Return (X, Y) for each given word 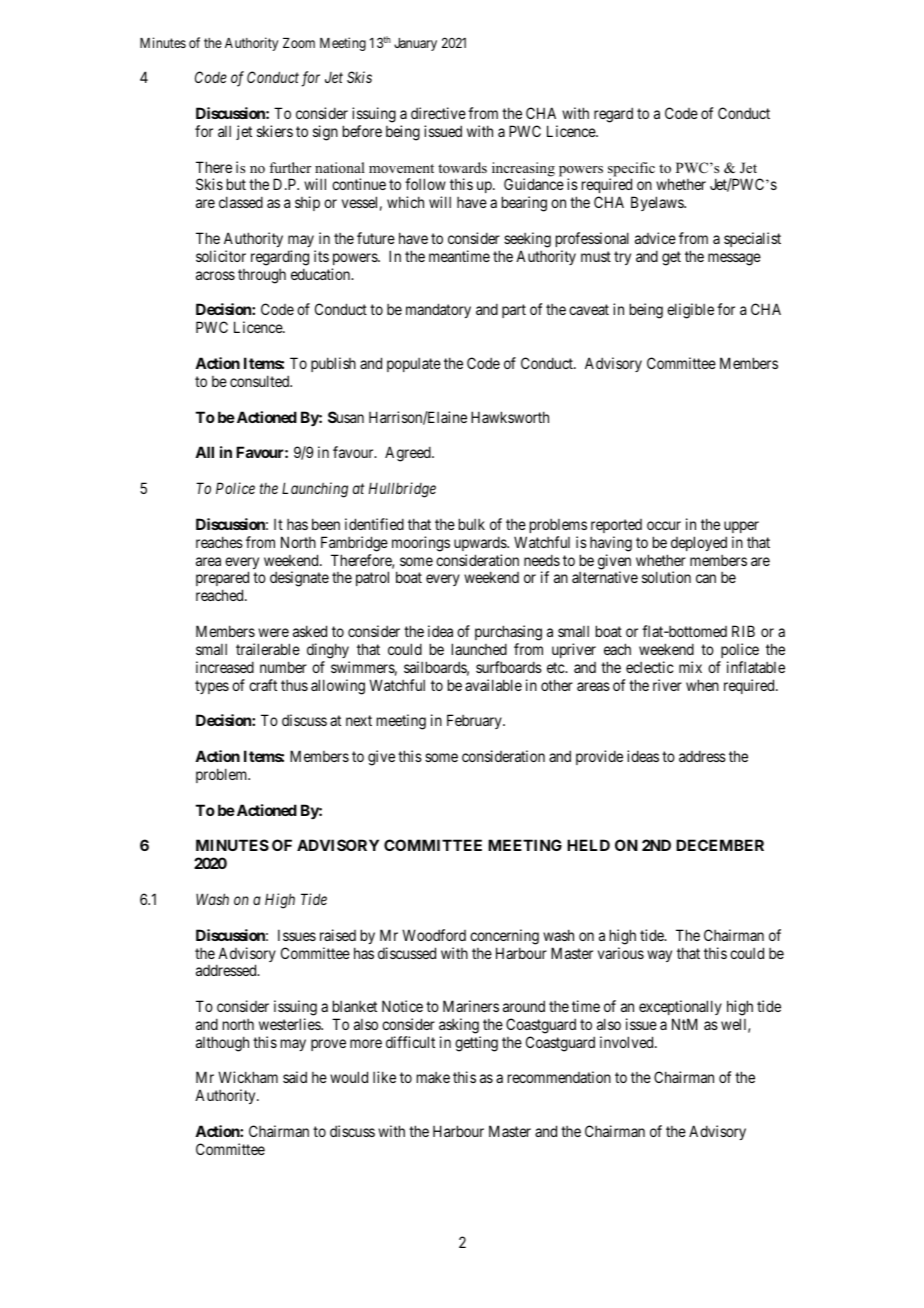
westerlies (290, 1024)
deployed (699, 543)
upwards (481, 543)
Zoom (299, 43)
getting (476, 1044)
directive (438, 113)
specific (631, 170)
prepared (222, 580)
